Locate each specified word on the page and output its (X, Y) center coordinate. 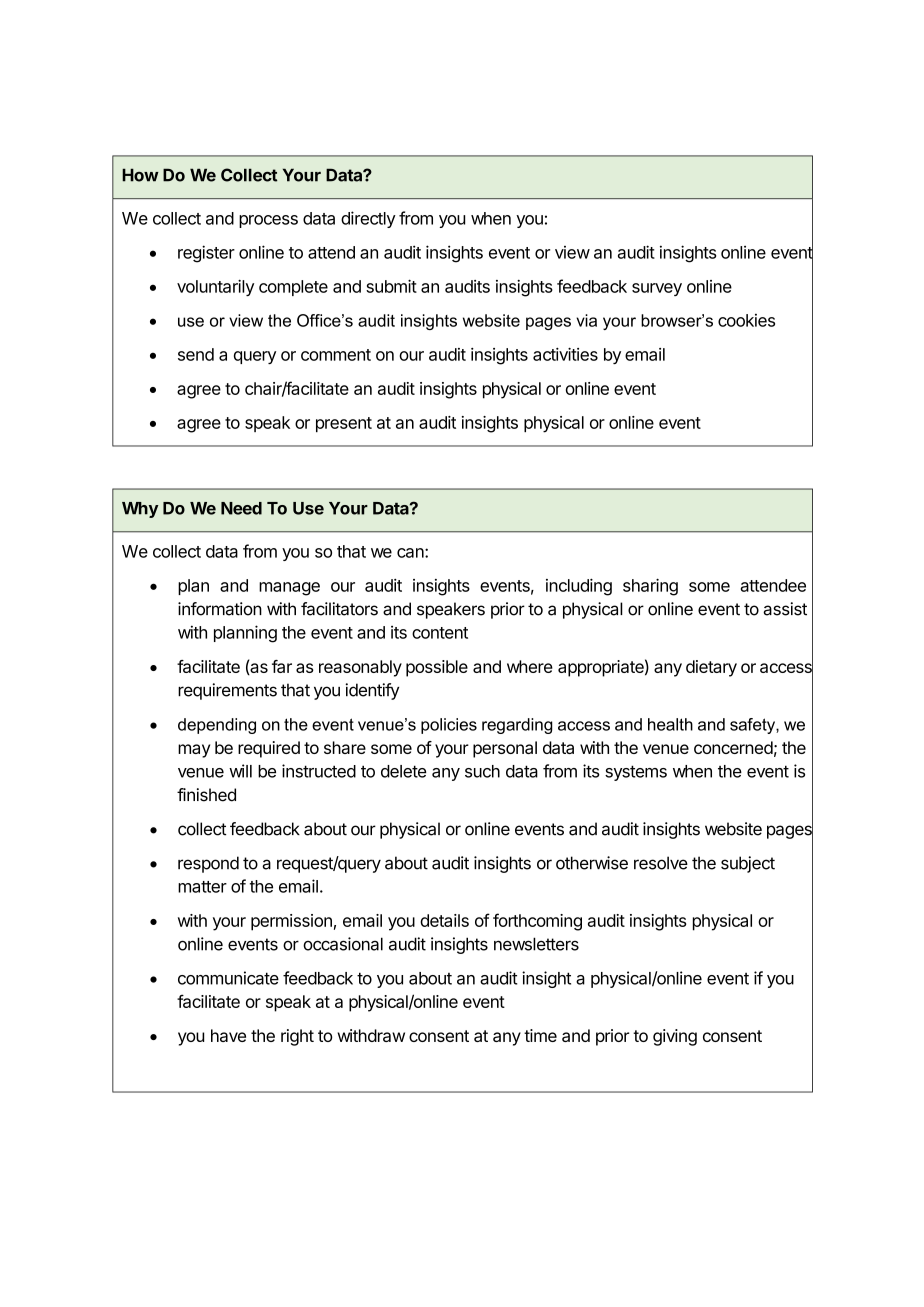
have (228, 1035)
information (220, 609)
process (268, 221)
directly (368, 219)
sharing (650, 587)
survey (657, 289)
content (440, 633)
